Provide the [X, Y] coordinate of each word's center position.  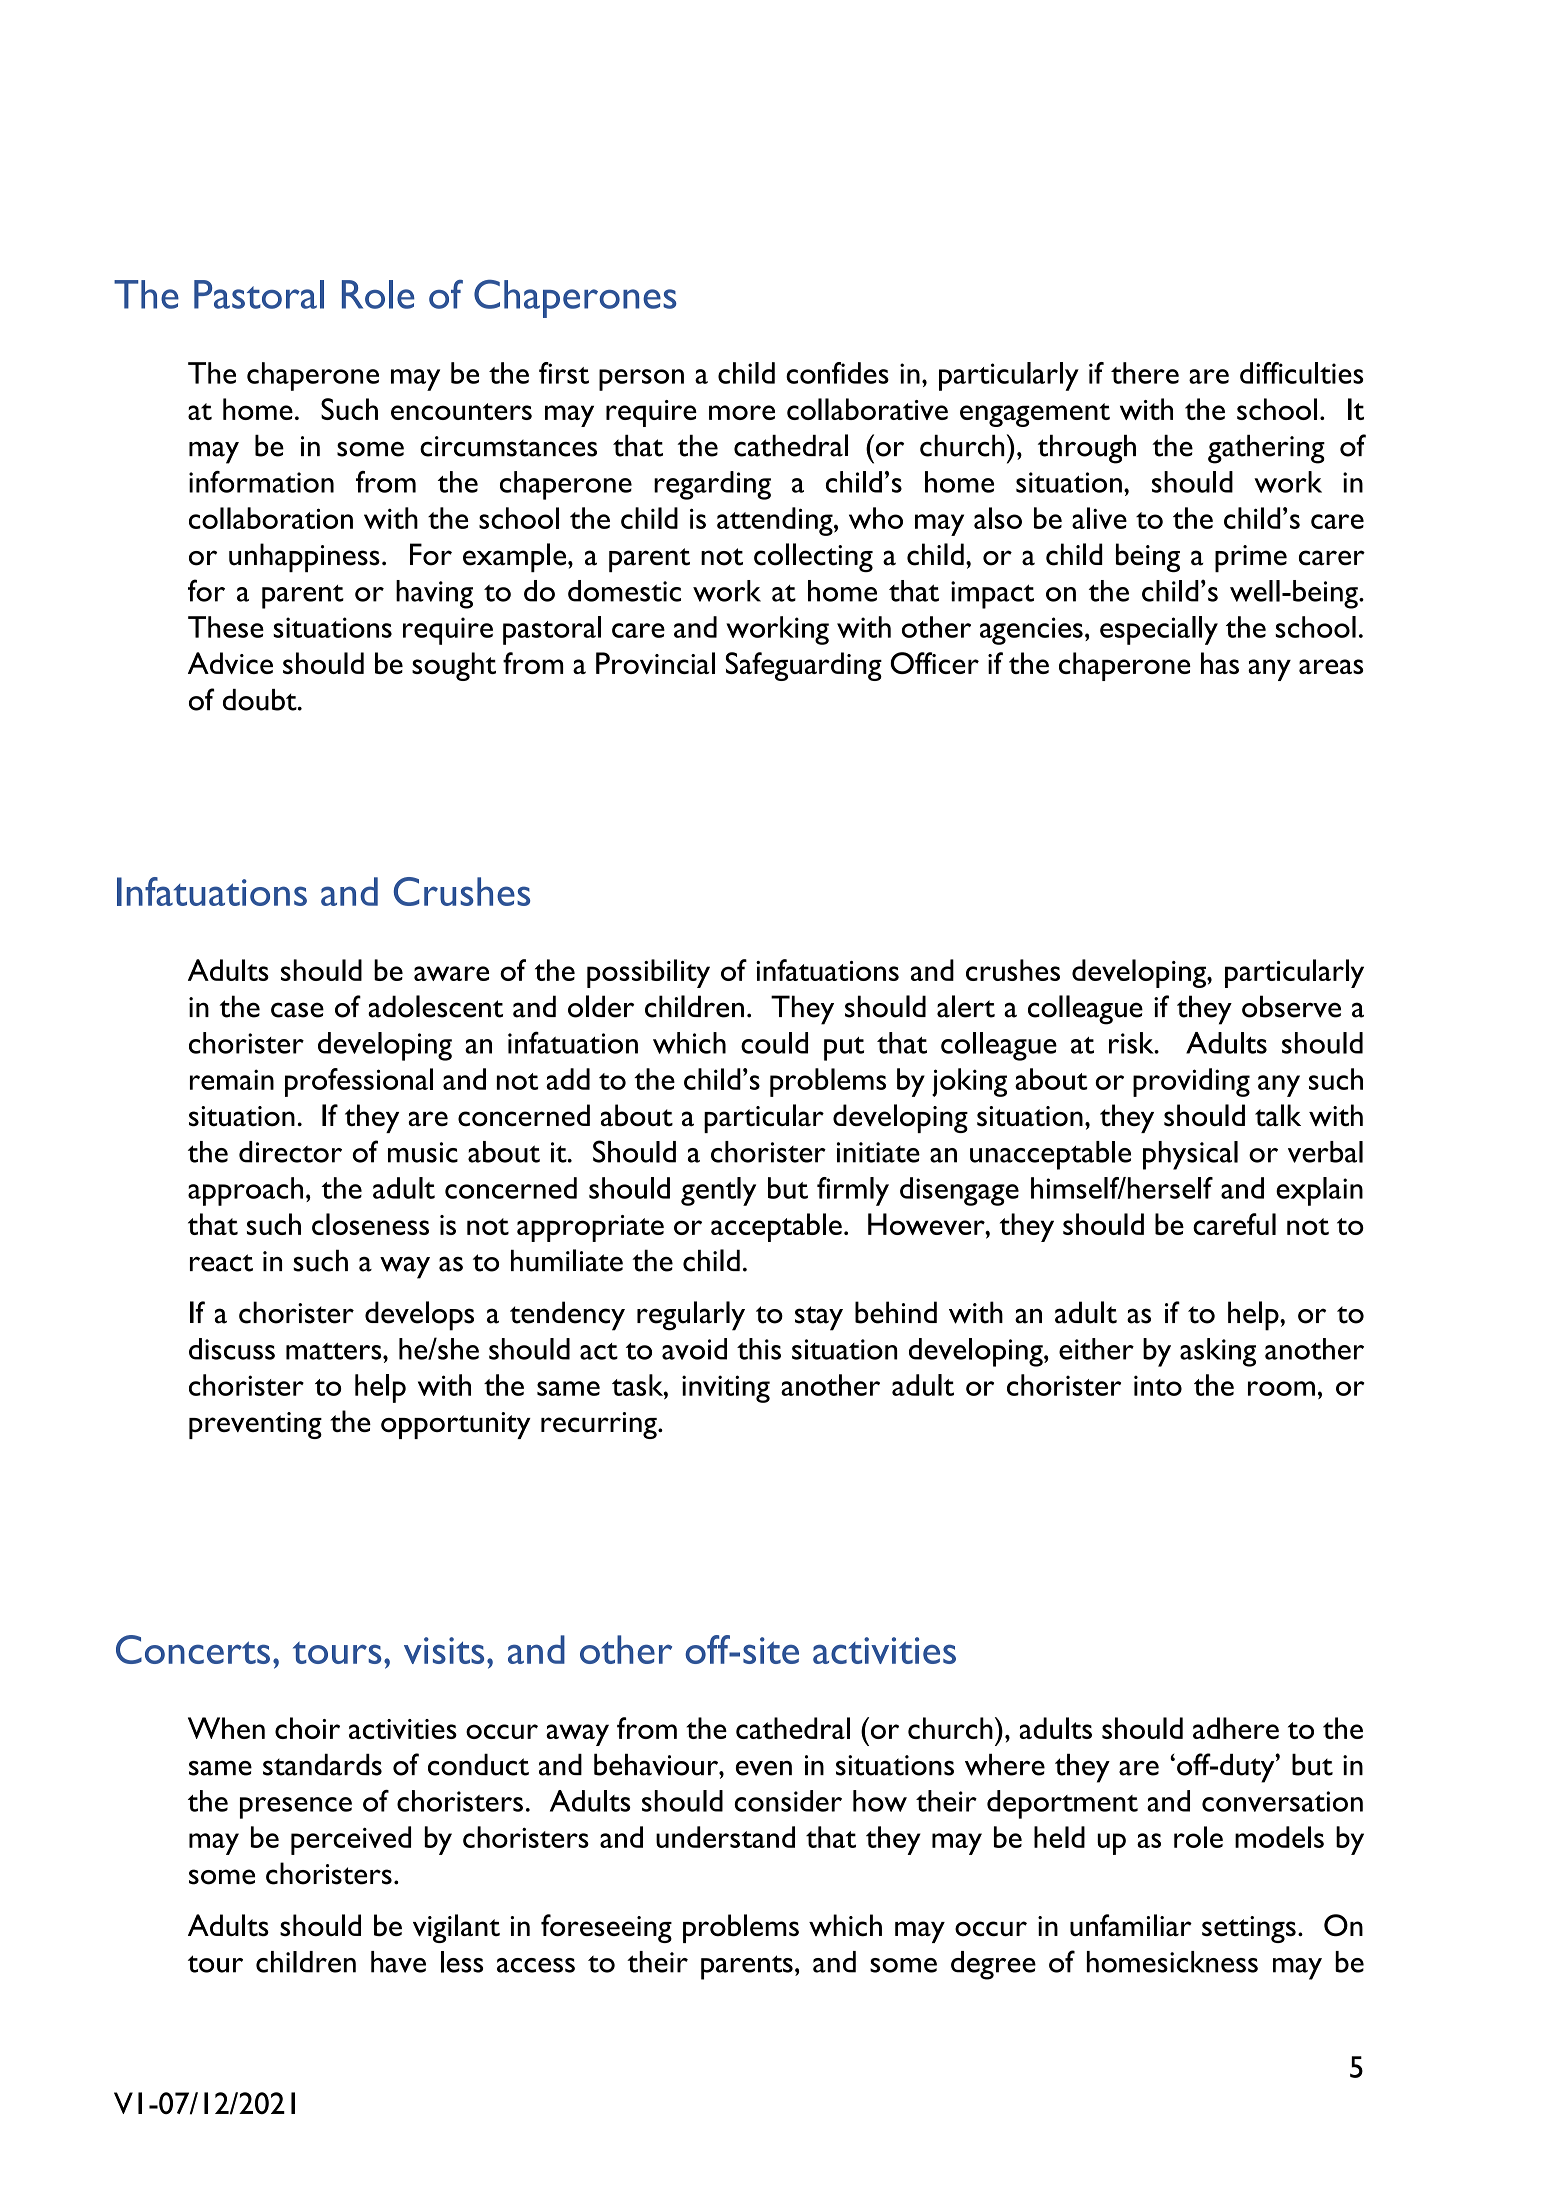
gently [718, 1191]
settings [1249, 1929]
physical [1190, 1155]
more [742, 412]
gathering [1266, 449]
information [261, 482]
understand [725, 1837]
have [398, 1962]
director [290, 1152]
